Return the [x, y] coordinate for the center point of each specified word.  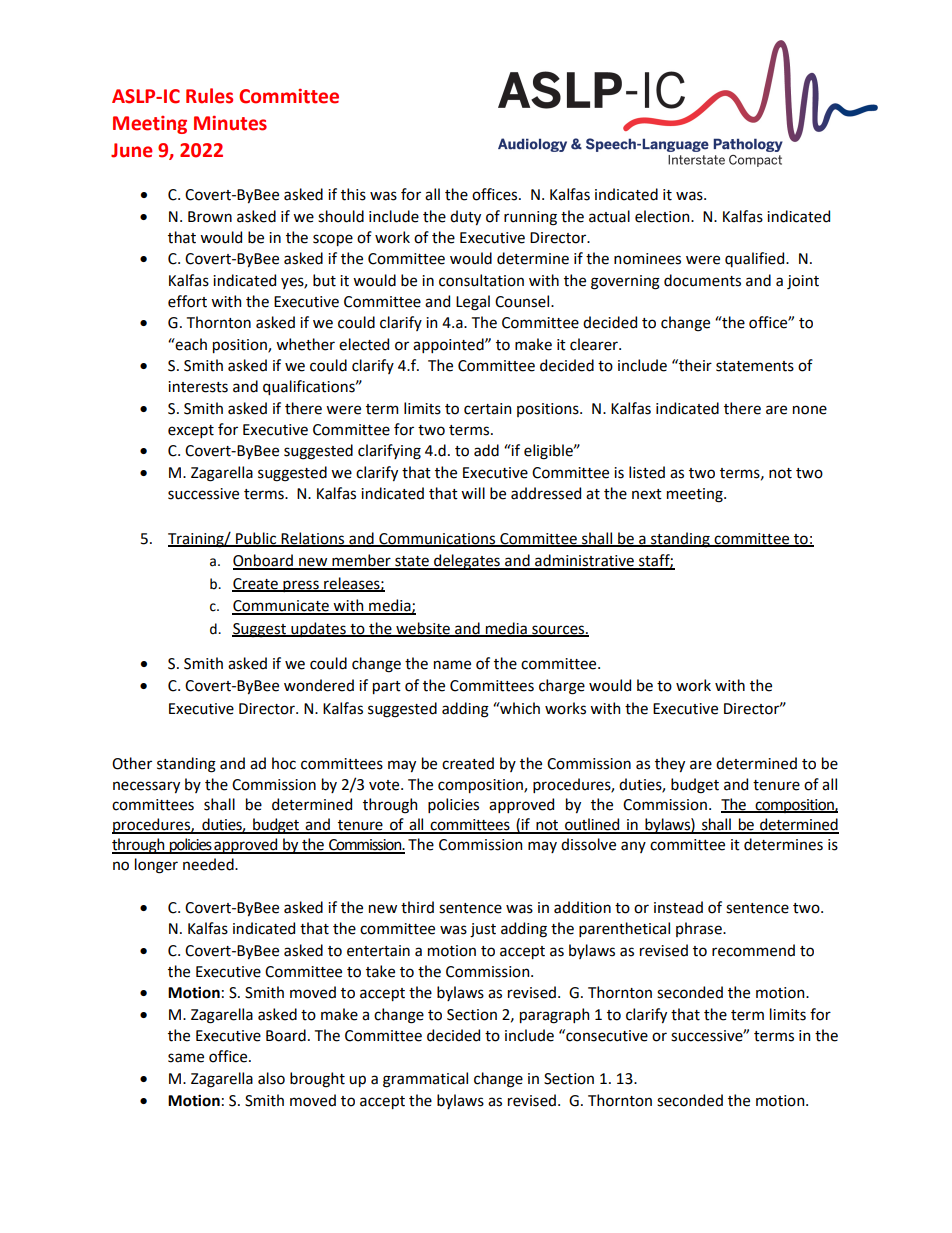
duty [465, 217]
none [810, 410]
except [191, 431]
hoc [284, 763]
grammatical [425, 1080]
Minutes [230, 123]
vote [385, 785]
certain [487, 409]
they [670, 764]
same [186, 1058]
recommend [753, 950]
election [663, 216]
